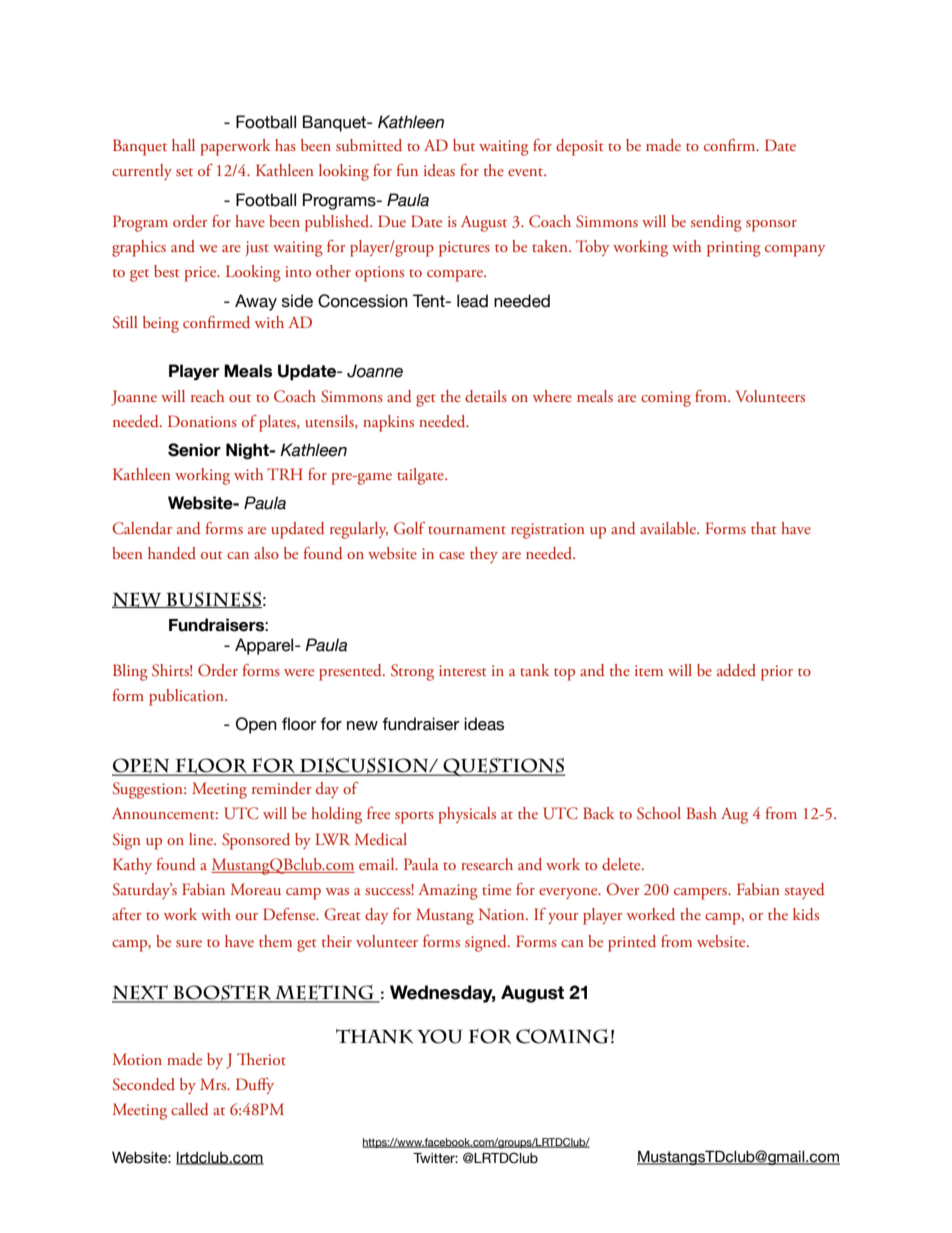 The image size is (952, 1233). Describe the element at coordinates (172, 553) in the screenshot. I see `handed` at that location.
